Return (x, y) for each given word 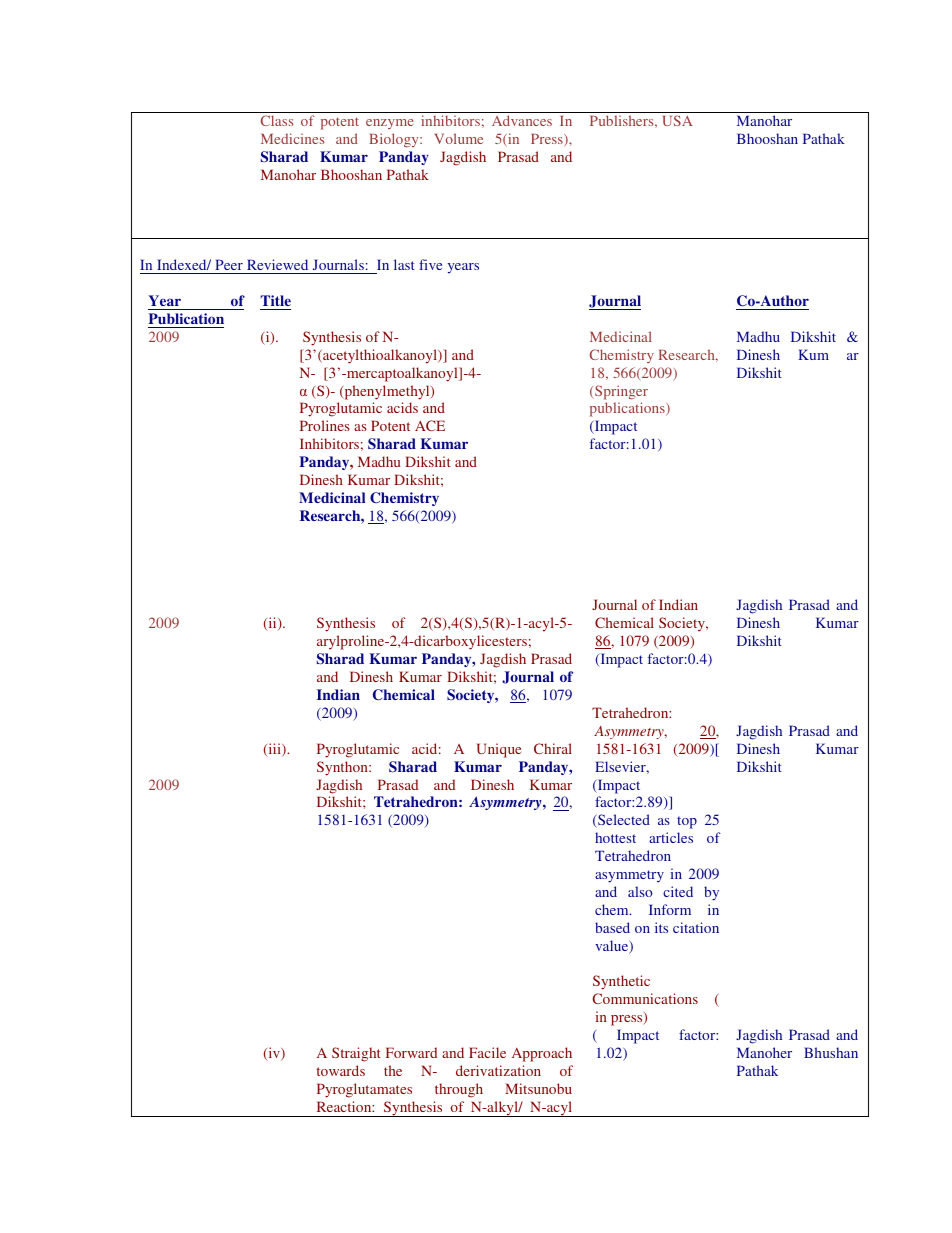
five (430, 264)
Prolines (325, 425)
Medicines (293, 138)
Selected (623, 821)
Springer (620, 392)
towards (341, 1070)
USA (677, 120)
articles (671, 837)
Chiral (553, 748)
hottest (615, 837)
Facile (487, 1052)
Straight (356, 1054)
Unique (499, 750)
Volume (459, 138)
